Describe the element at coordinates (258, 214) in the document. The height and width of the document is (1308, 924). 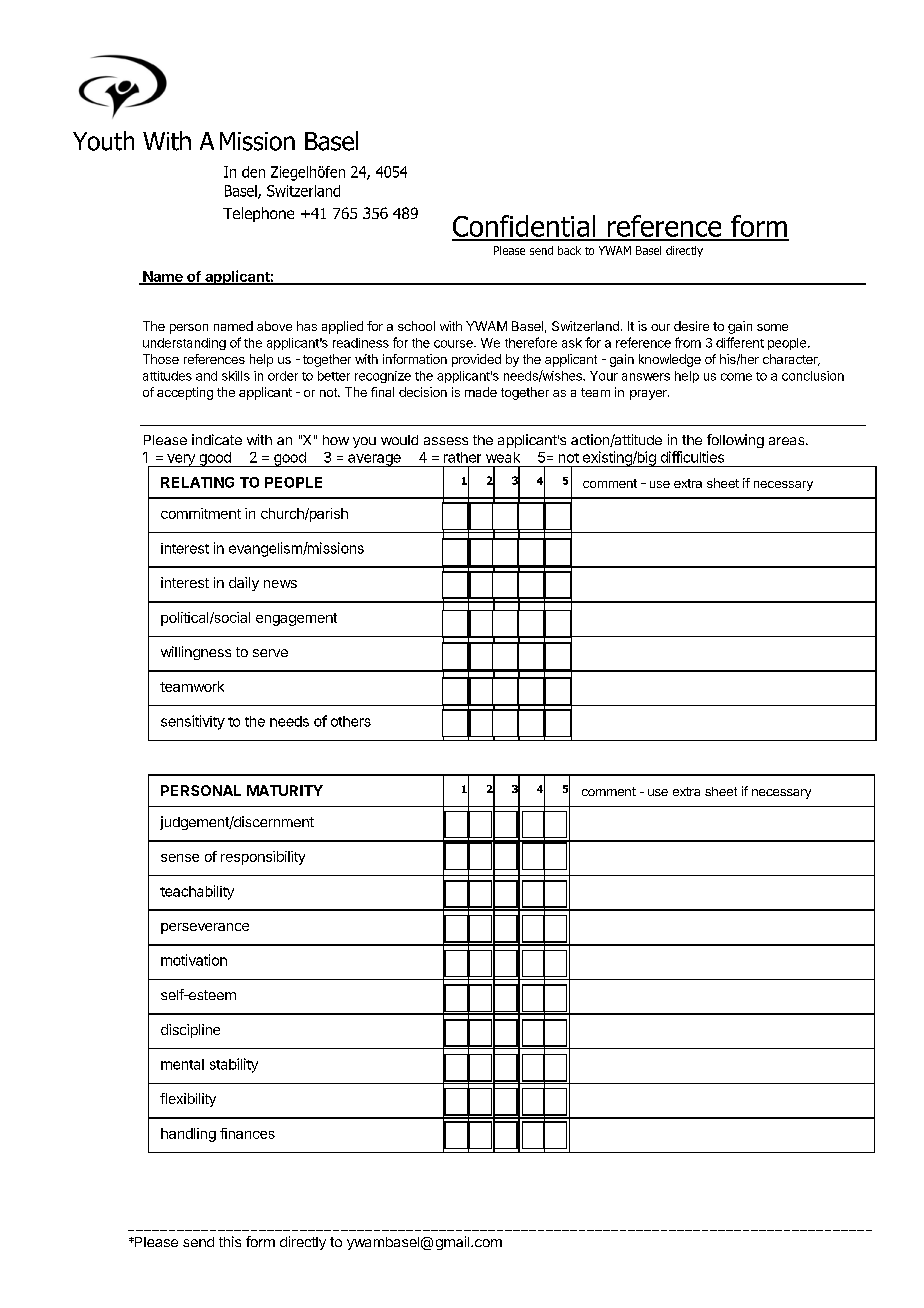
I see `Telephone` at that location.
